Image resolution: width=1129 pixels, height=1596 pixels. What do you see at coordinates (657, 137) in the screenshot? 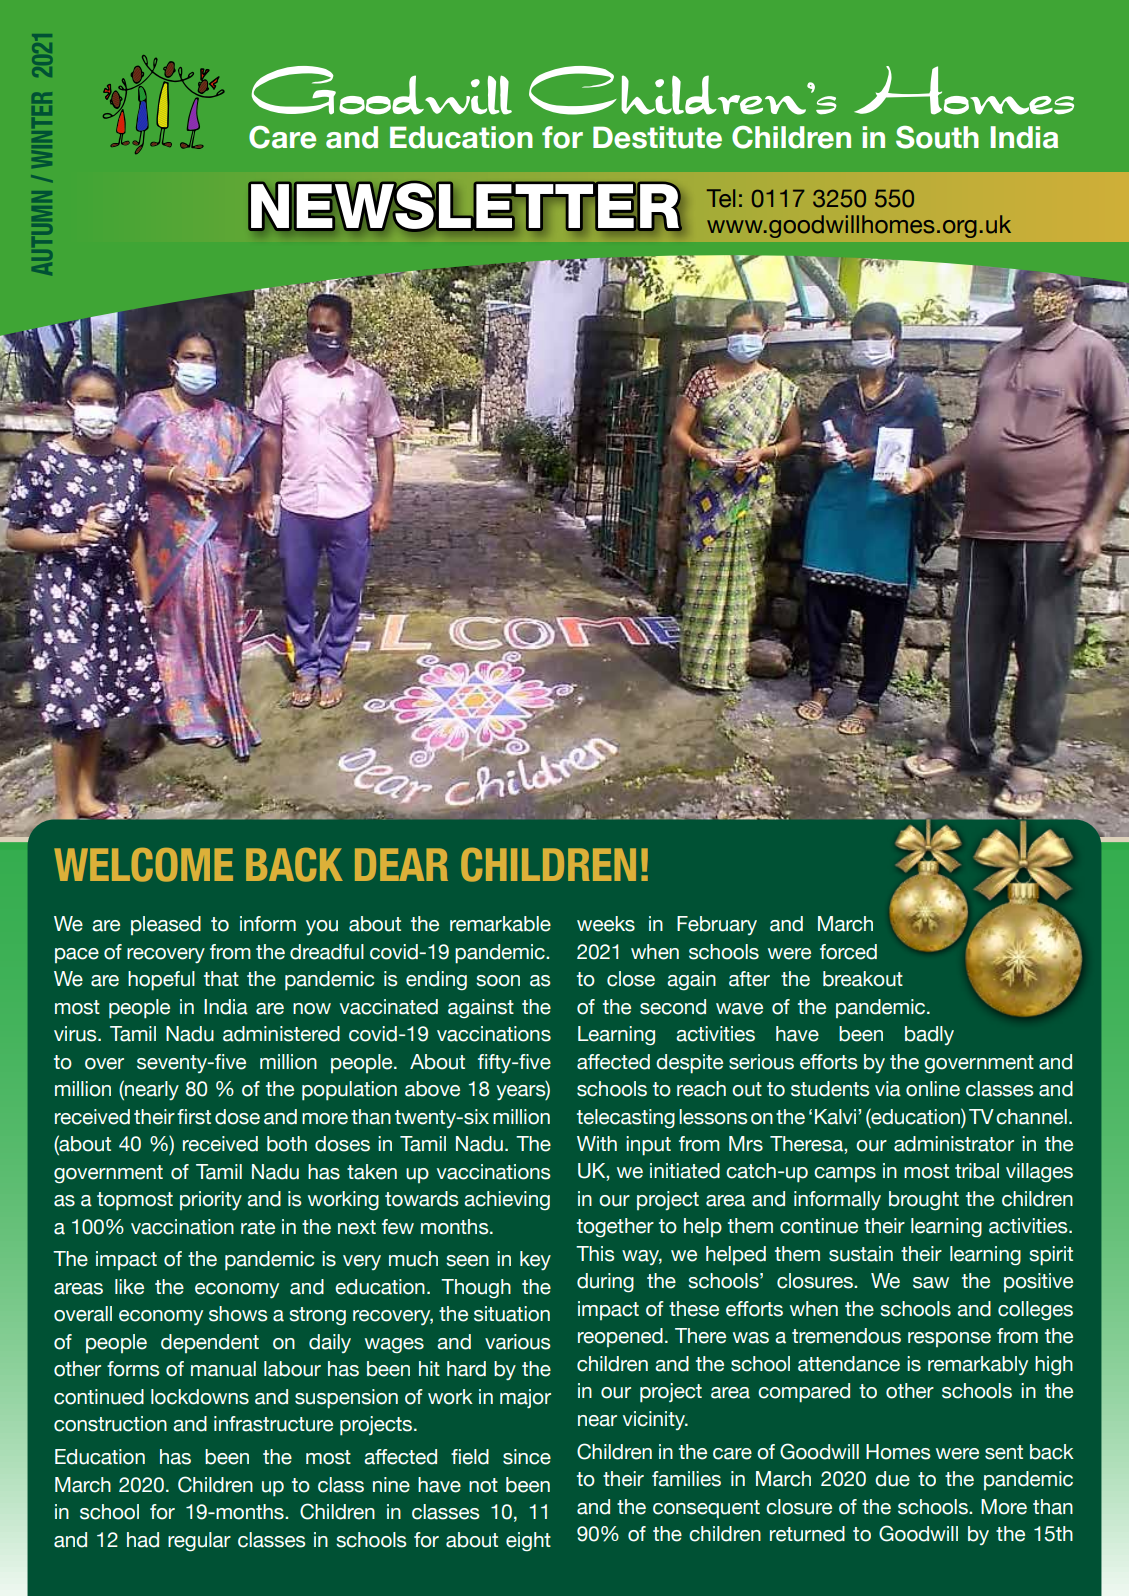
I see `Destitute` at bounding box center [657, 137].
